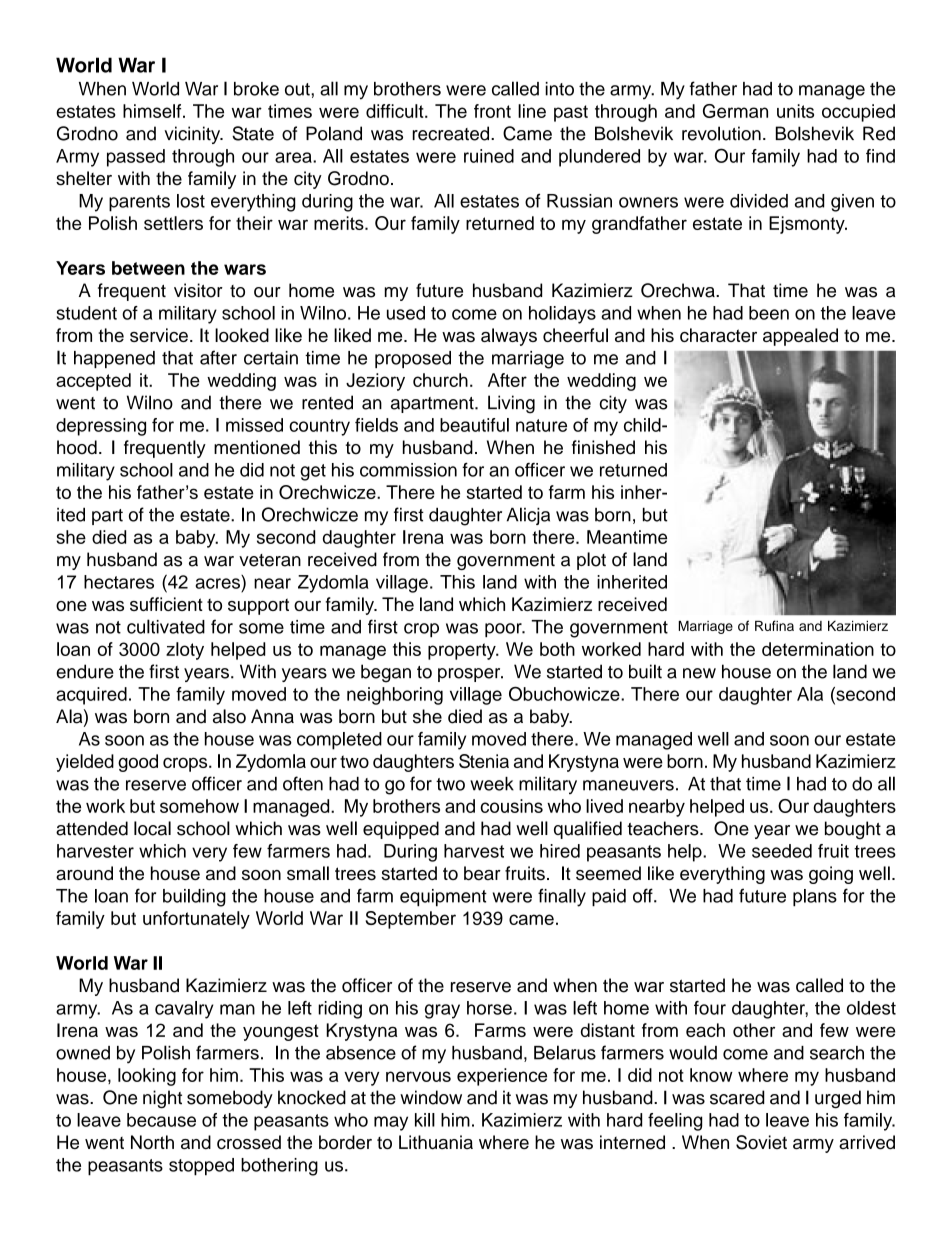 This screenshot has width=952, height=1233. What do you see at coordinates (795, 111) in the screenshot?
I see `units` at bounding box center [795, 111].
